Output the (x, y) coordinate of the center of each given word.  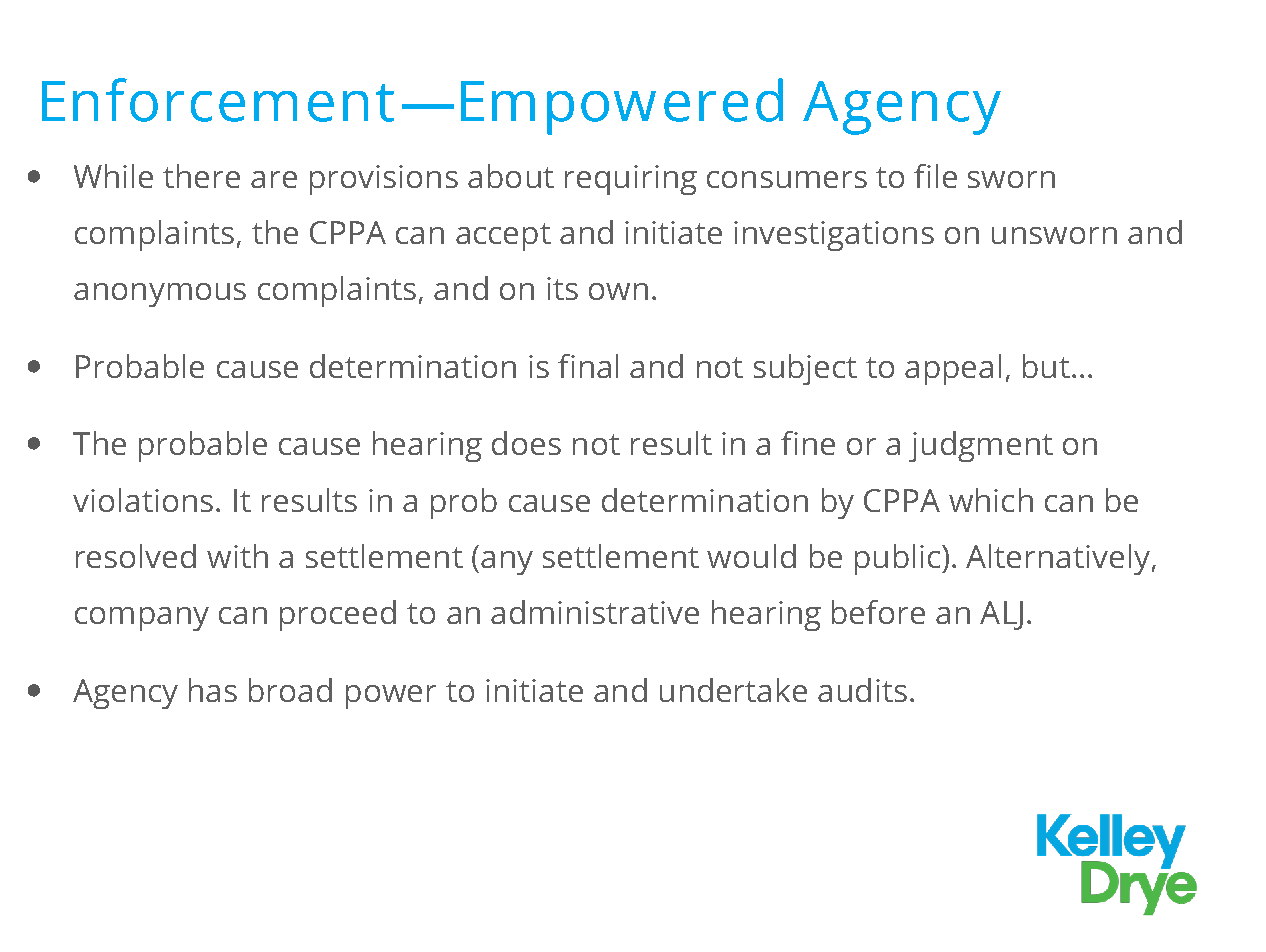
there (201, 176)
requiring (631, 180)
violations (143, 500)
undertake (733, 690)
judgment (981, 446)
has (213, 690)
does (526, 443)
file (935, 176)
